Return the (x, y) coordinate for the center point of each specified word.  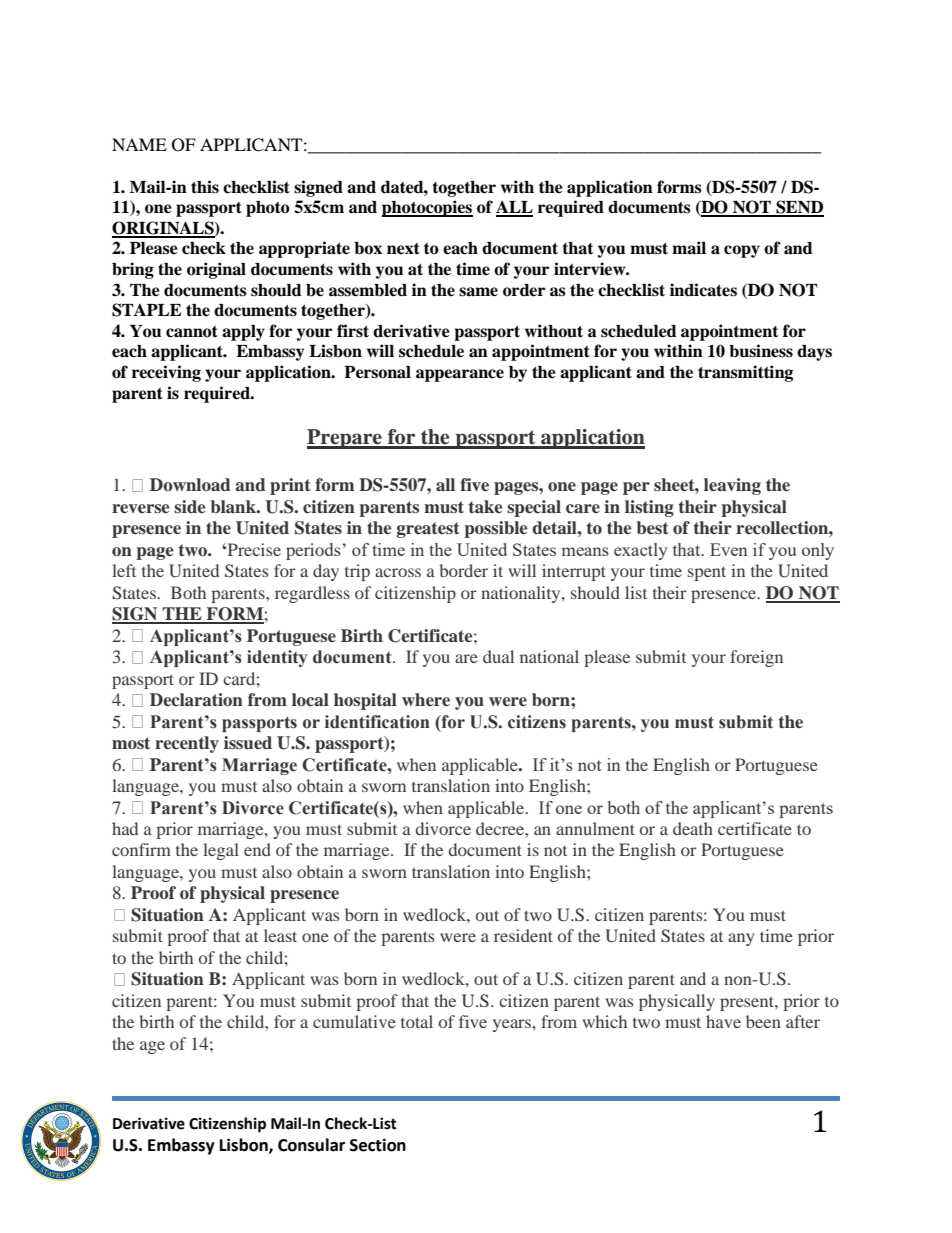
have (723, 1021)
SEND (799, 208)
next (403, 249)
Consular (311, 1145)
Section (378, 1145)
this (205, 187)
